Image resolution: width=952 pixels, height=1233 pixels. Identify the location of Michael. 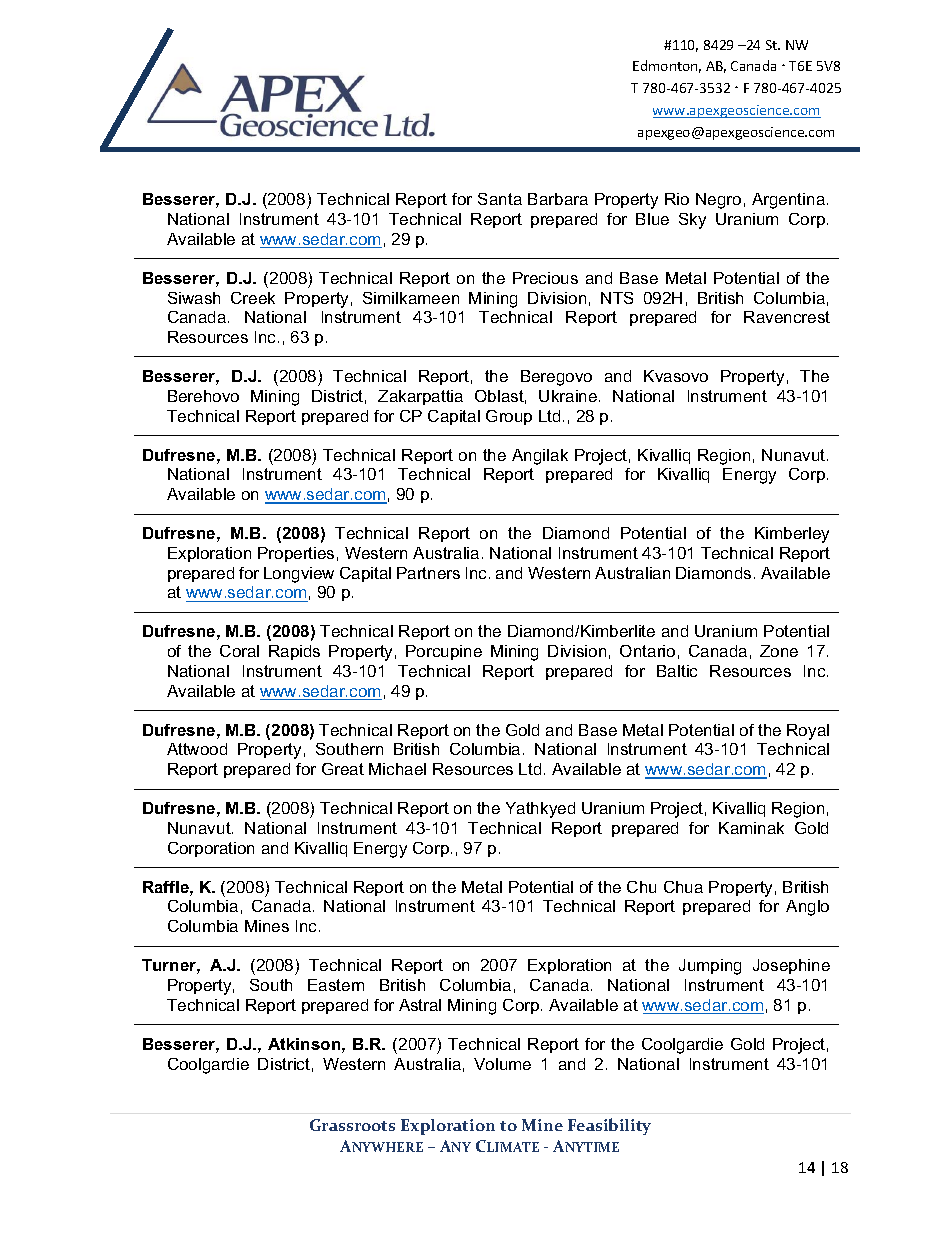
(397, 769).
